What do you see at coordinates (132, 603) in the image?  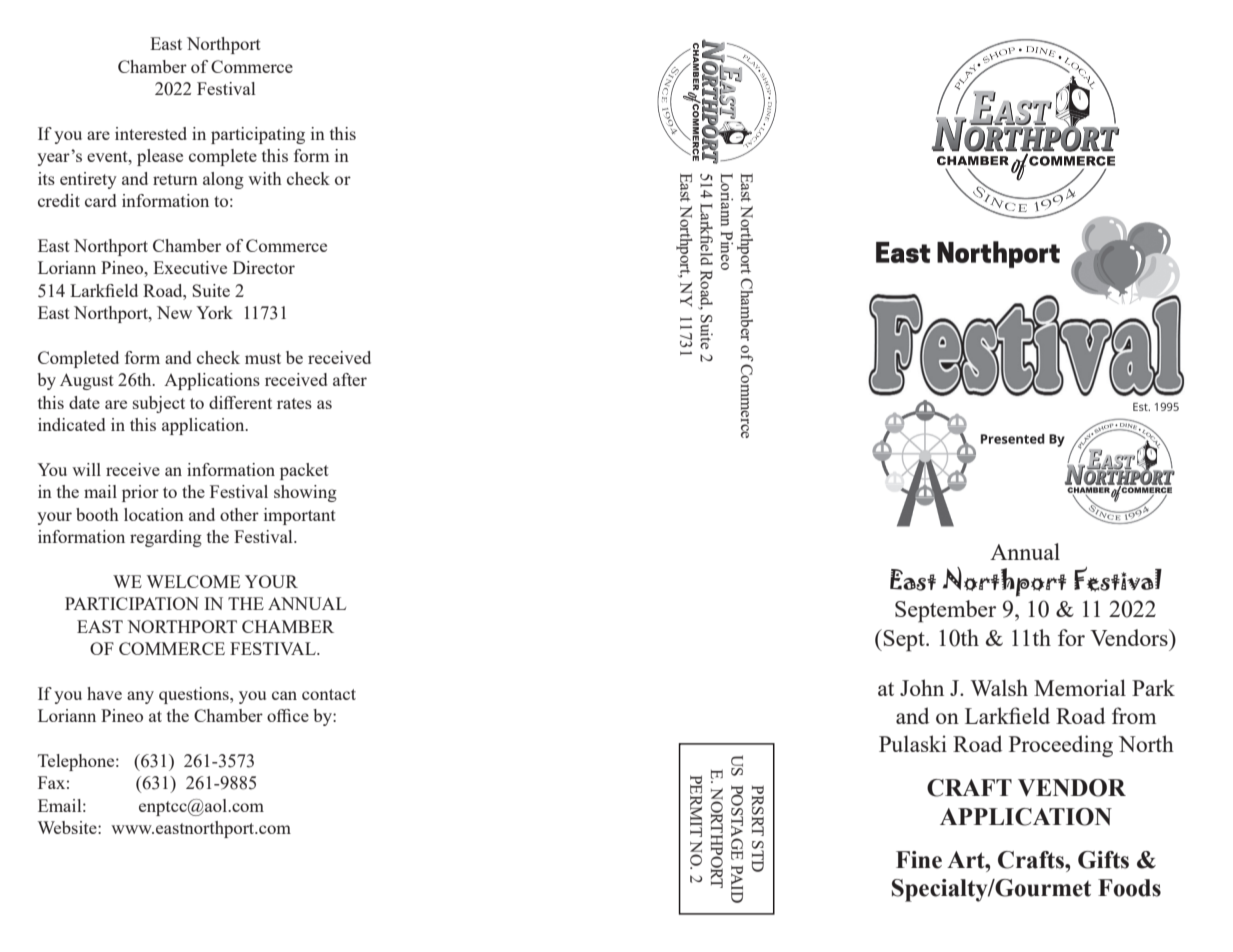 I see `PARTICIPATION` at bounding box center [132, 603].
